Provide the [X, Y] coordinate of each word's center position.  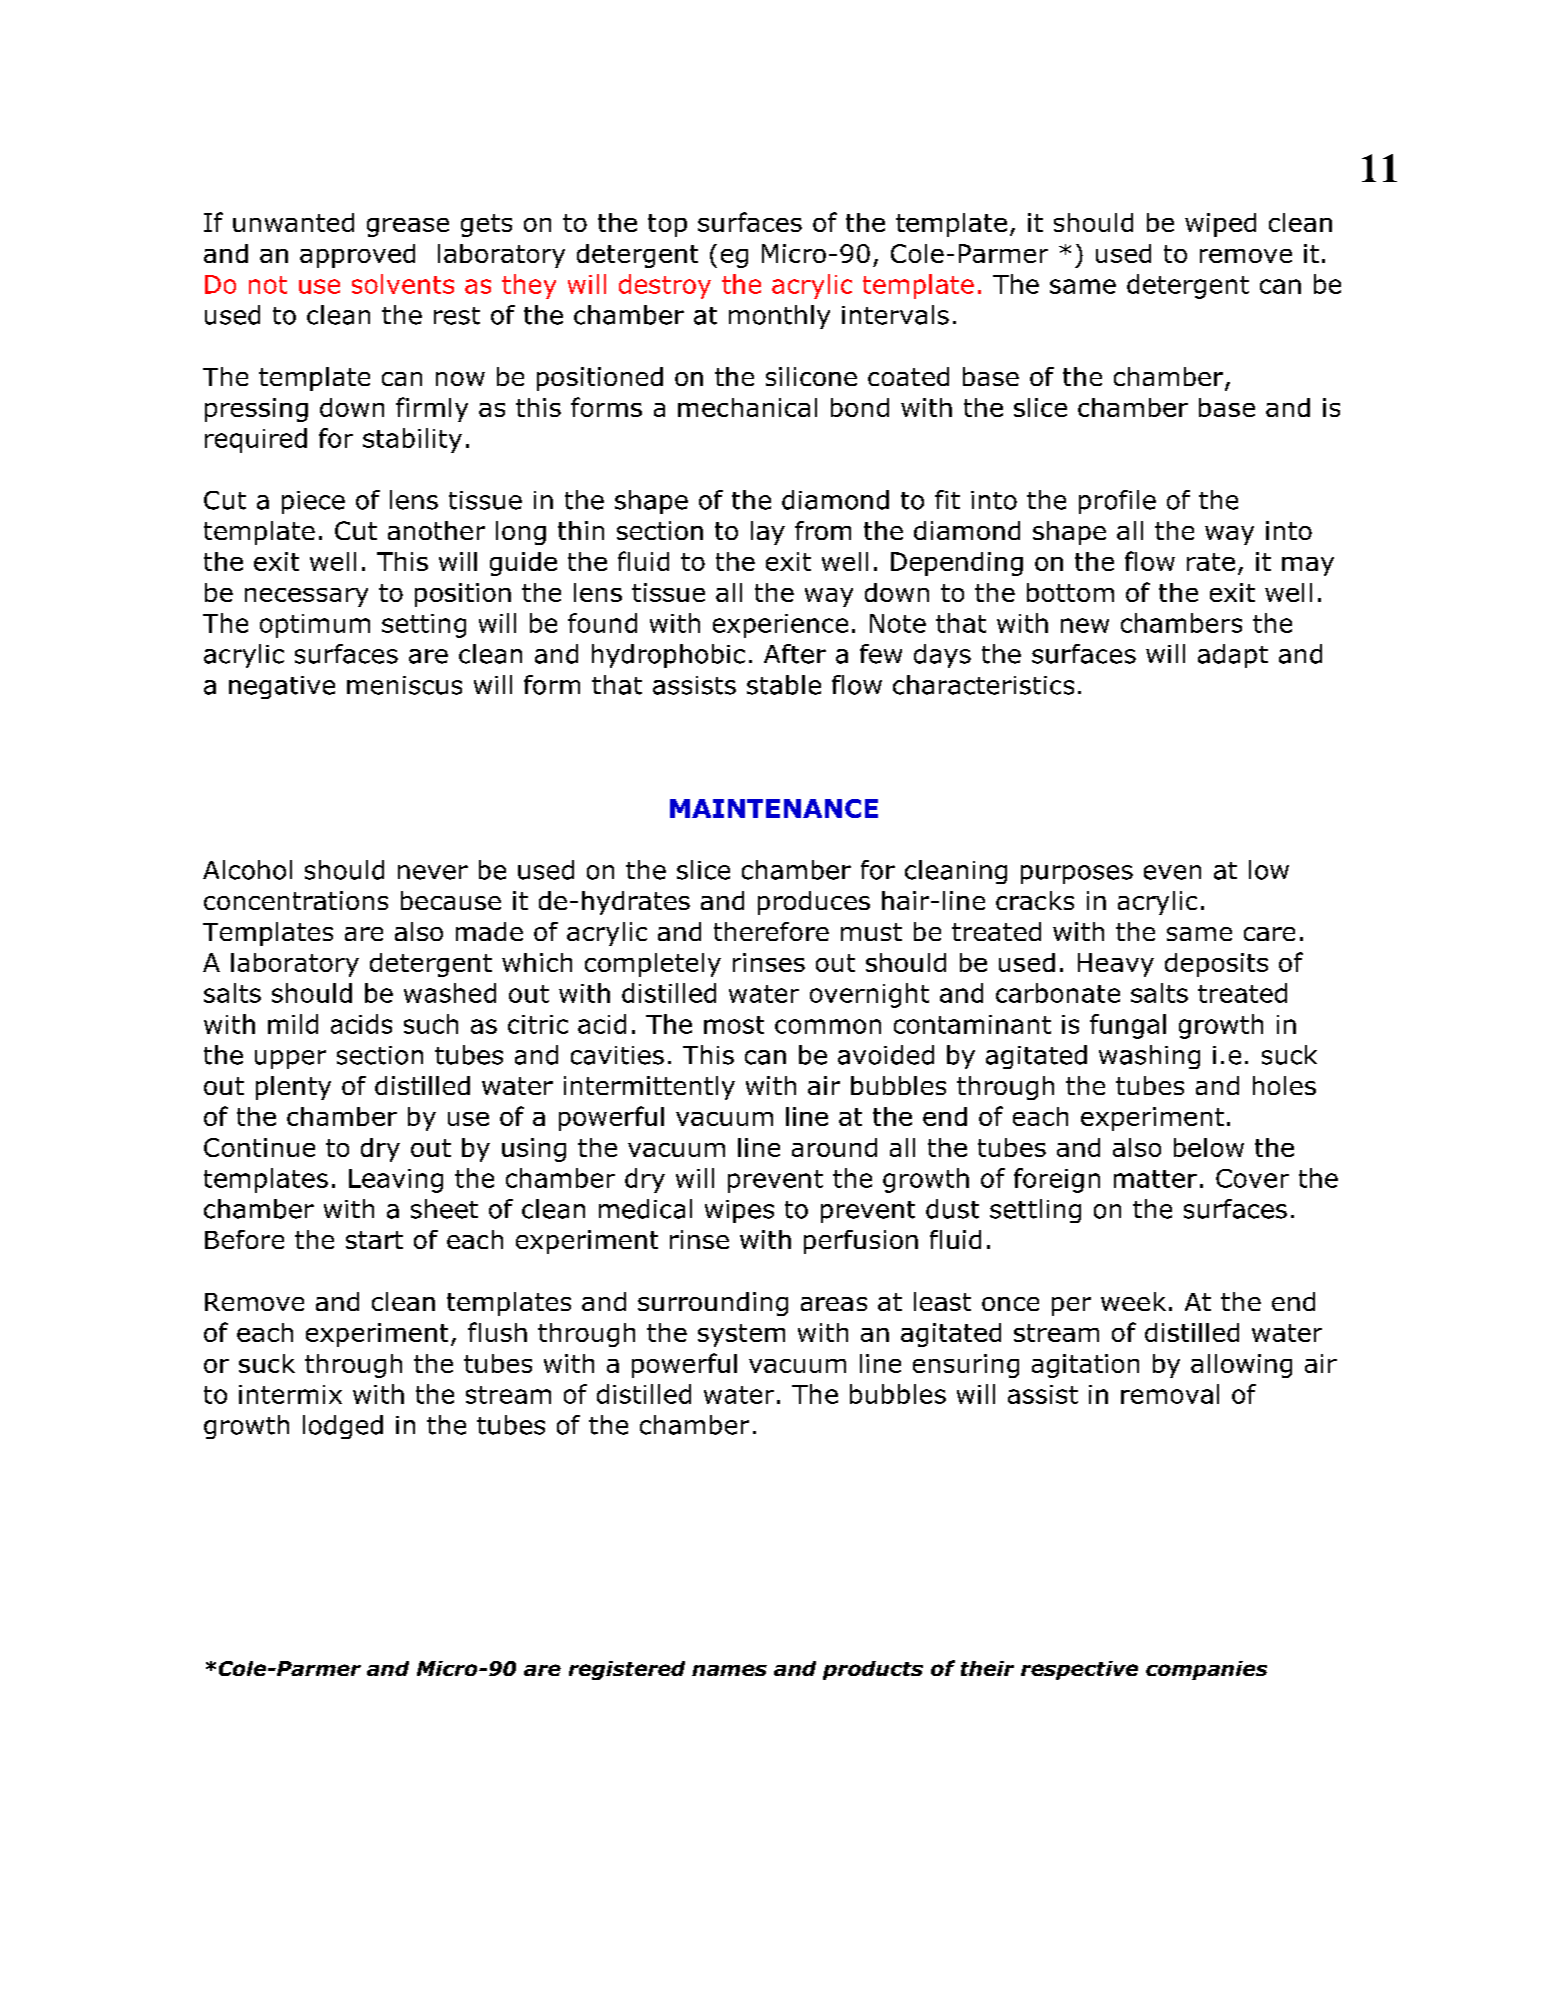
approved [357, 256]
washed [450, 993]
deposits [1216, 965]
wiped [1220, 225]
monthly [779, 317]
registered [627, 1670]
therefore [771, 931]
